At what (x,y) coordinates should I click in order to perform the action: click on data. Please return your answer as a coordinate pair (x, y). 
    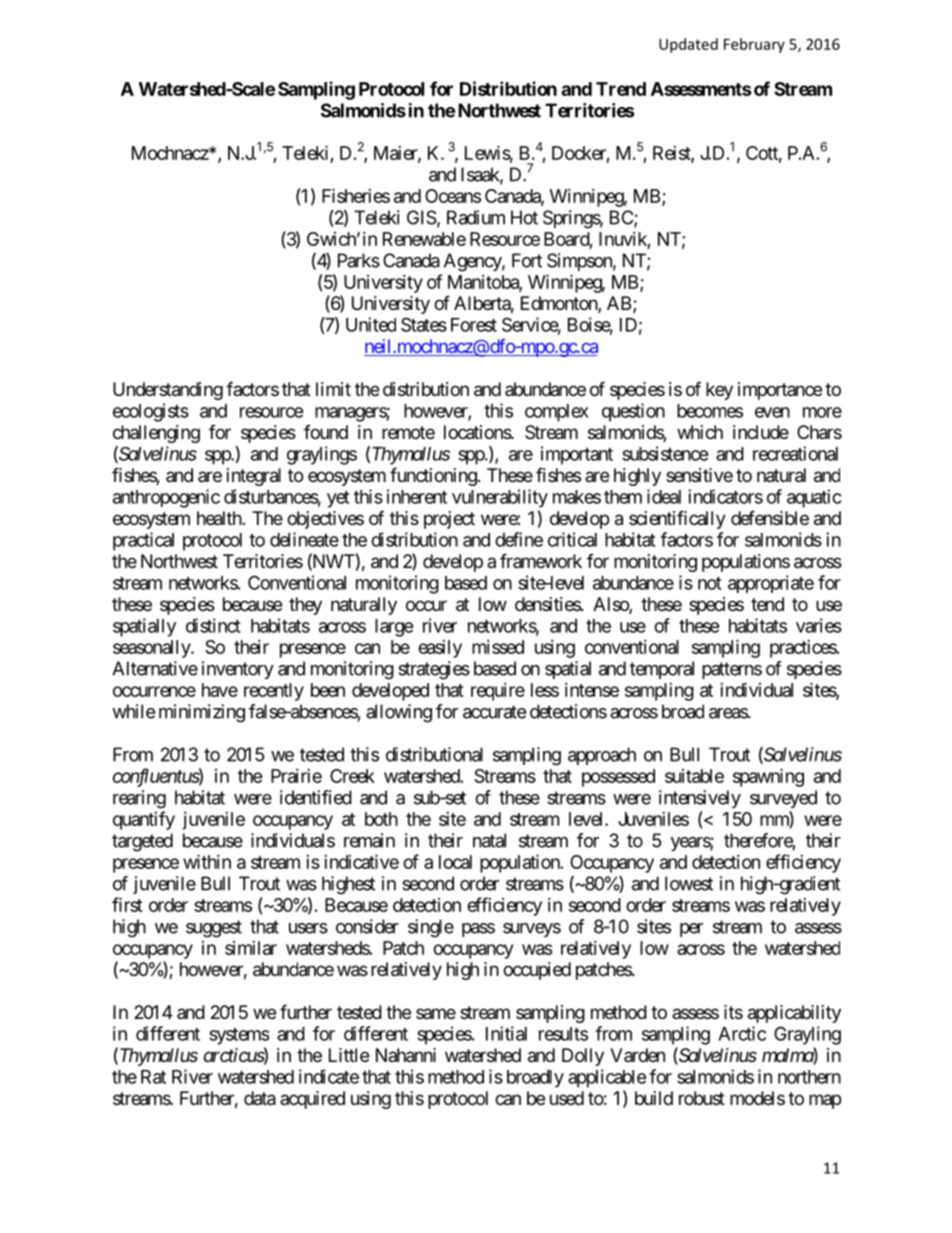
    Looking at the image, I should click on (260, 1098).
